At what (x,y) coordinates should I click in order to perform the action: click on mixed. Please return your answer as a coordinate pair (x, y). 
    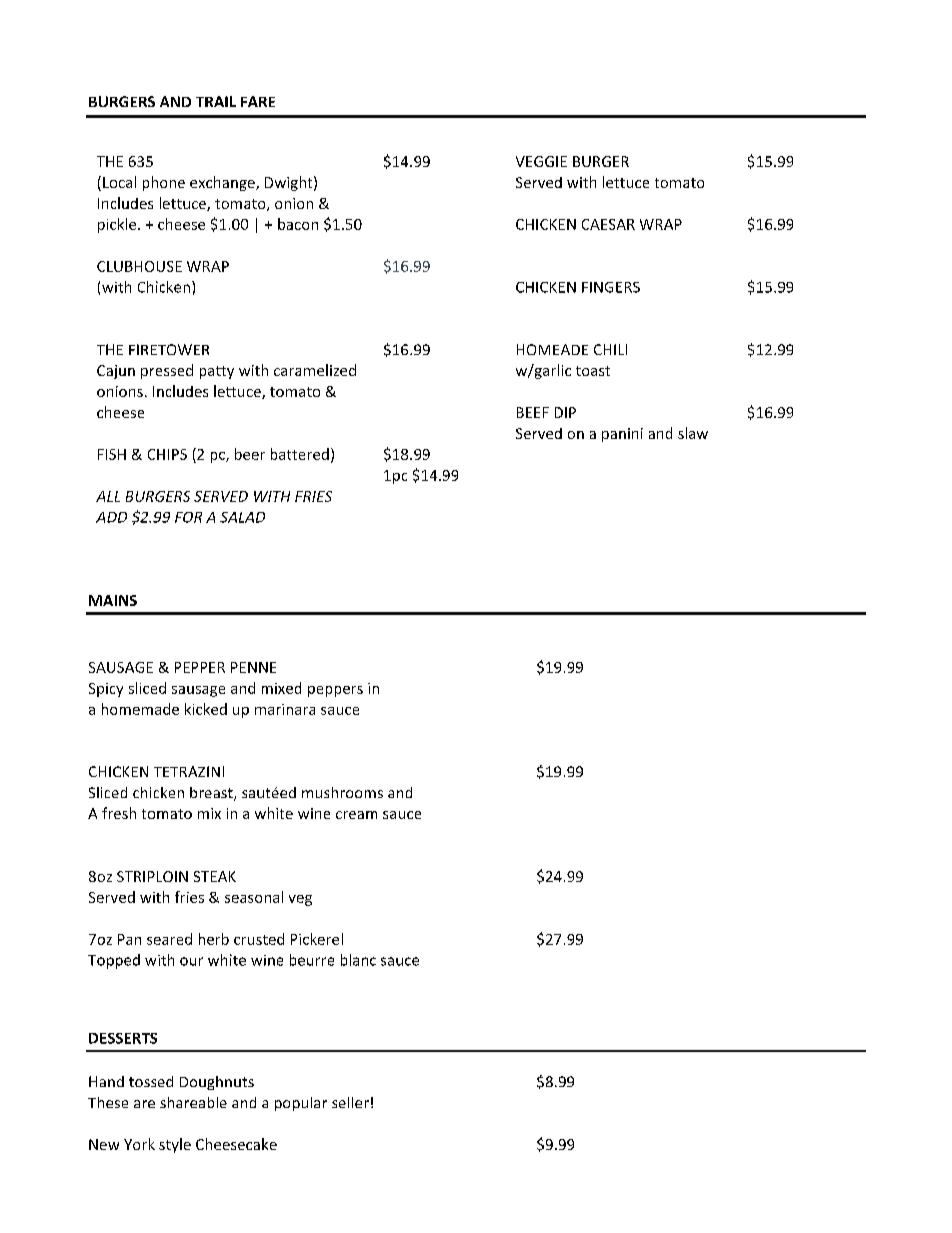
    Looking at the image, I should click on (281, 688).
